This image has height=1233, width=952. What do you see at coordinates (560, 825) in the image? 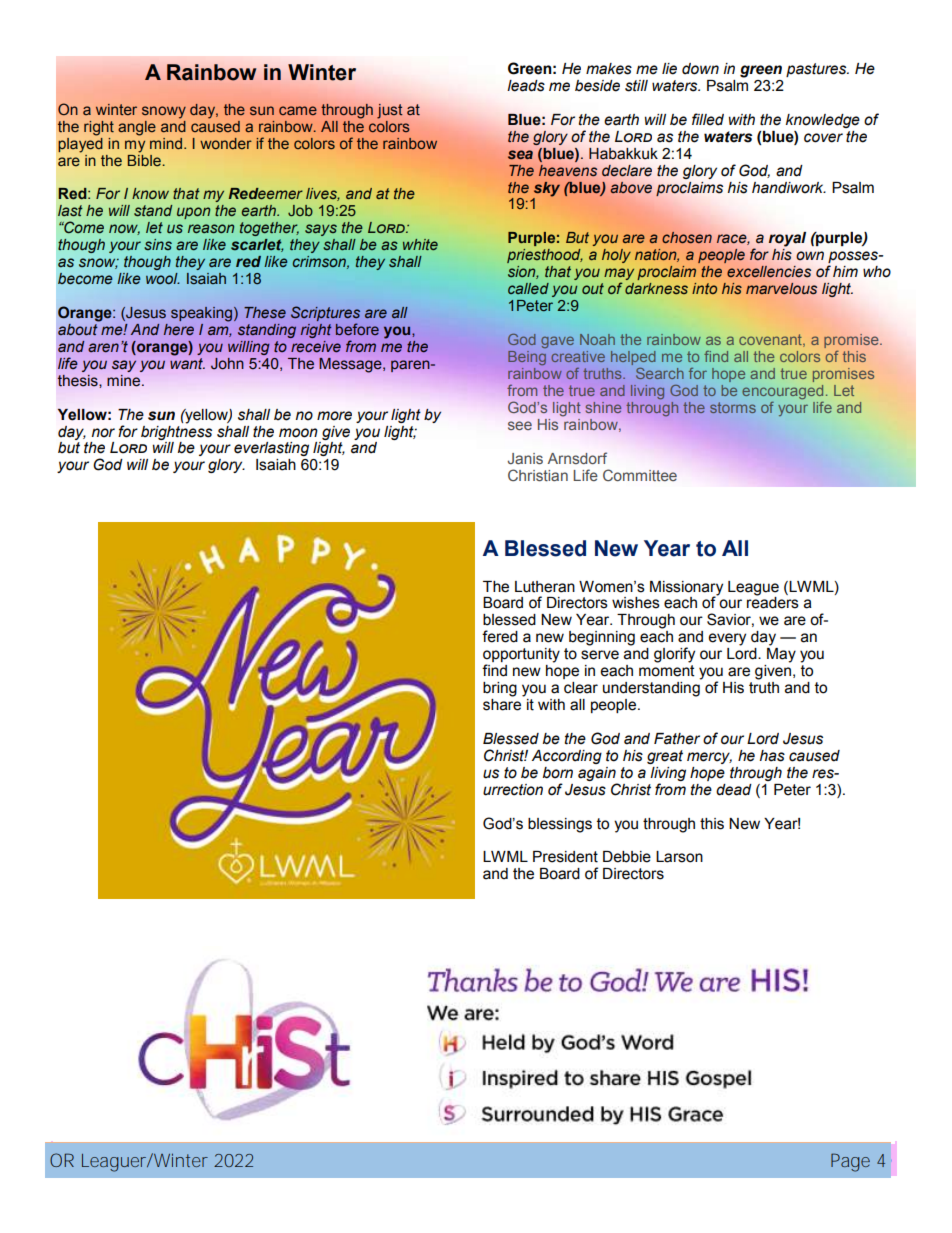
I see `blessings` at bounding box center [560, 825].
